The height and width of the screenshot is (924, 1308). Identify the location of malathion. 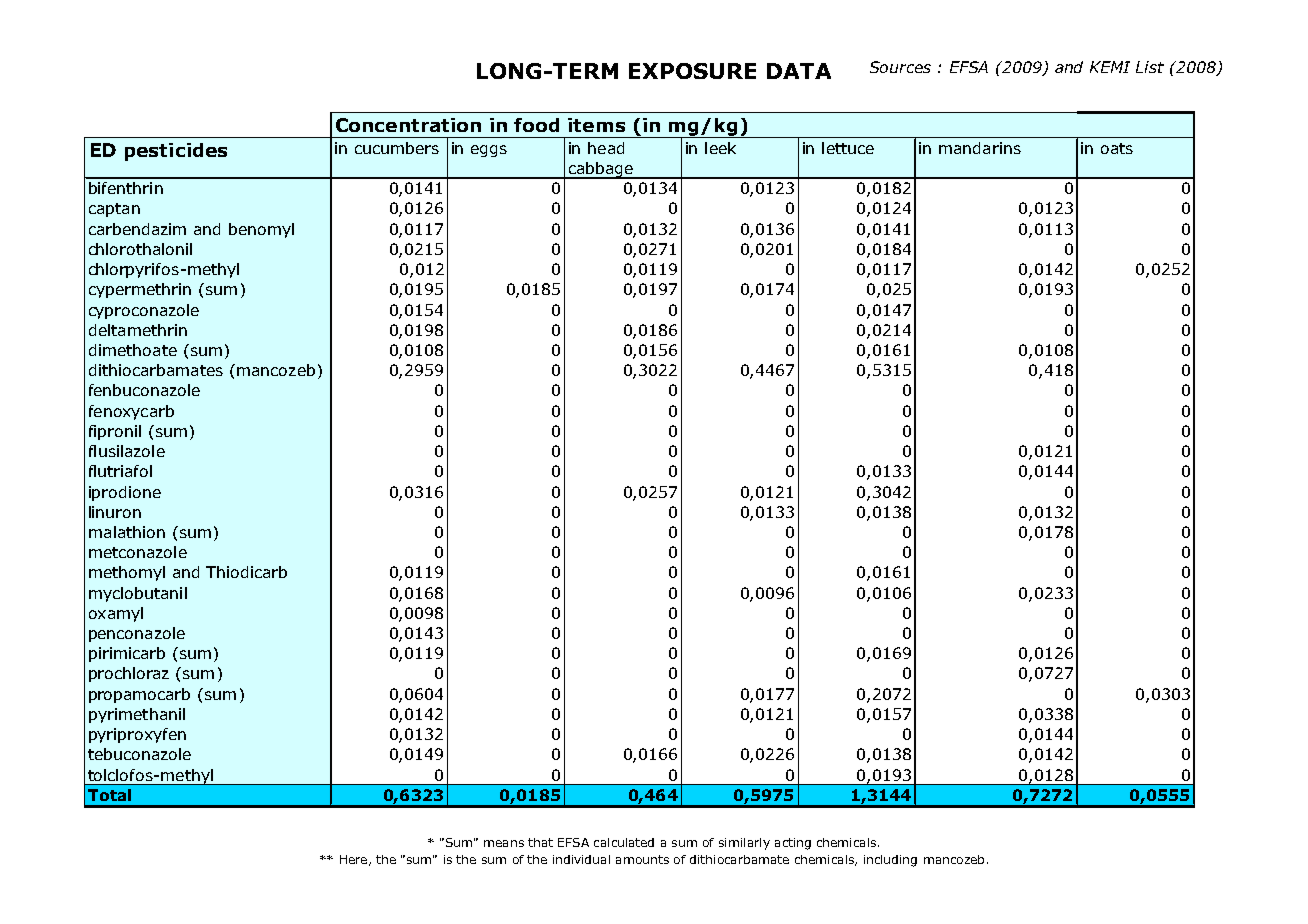
(127, 532).
